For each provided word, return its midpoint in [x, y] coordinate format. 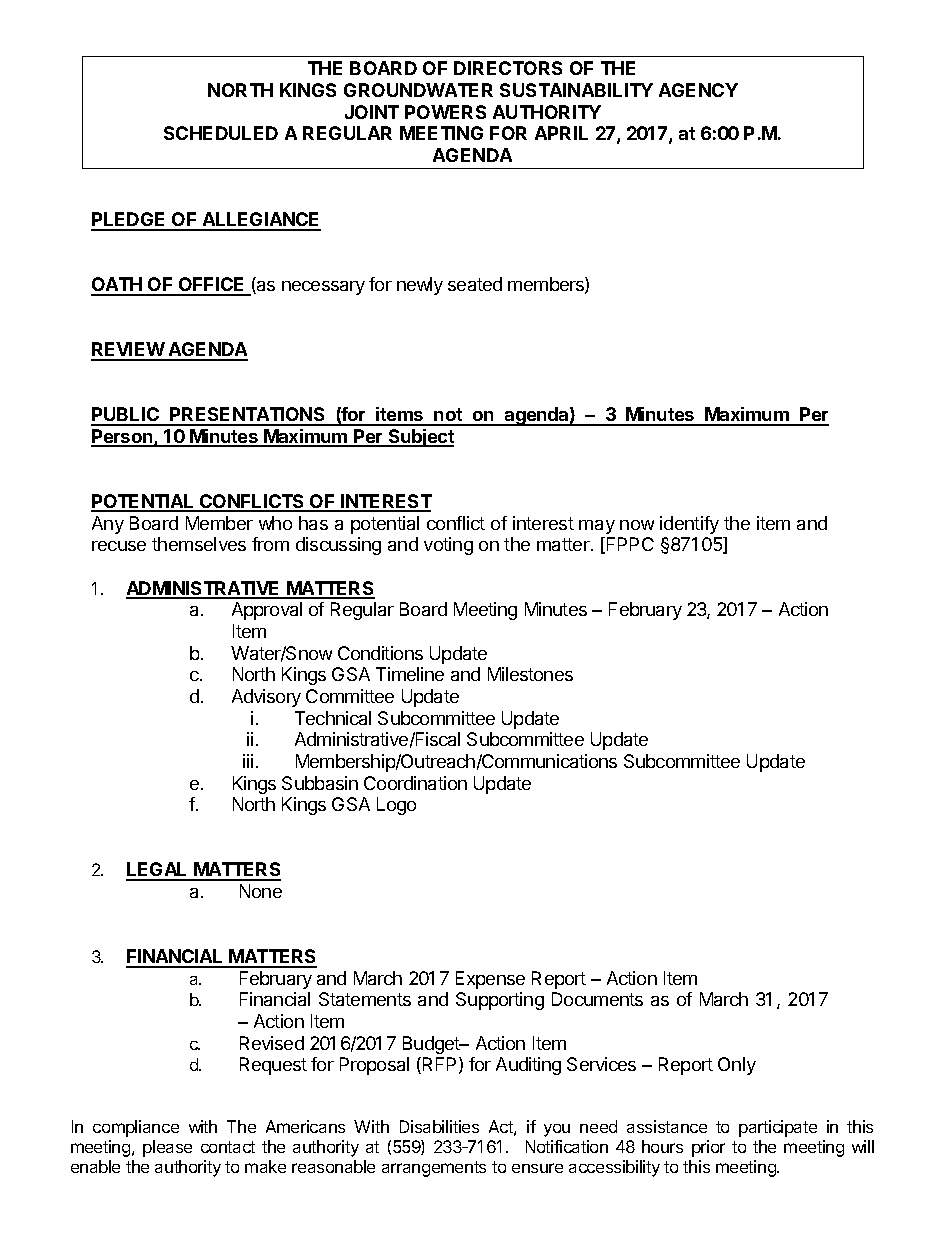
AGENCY [698, 90]
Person [123, 437]
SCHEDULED [221, 133]
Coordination [415, 783]
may [597, 527]
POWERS [445, 112]
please [167, 1148]
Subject [420, 438]
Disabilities [439, 1126]
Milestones [530, 674]
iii [248, 761]
